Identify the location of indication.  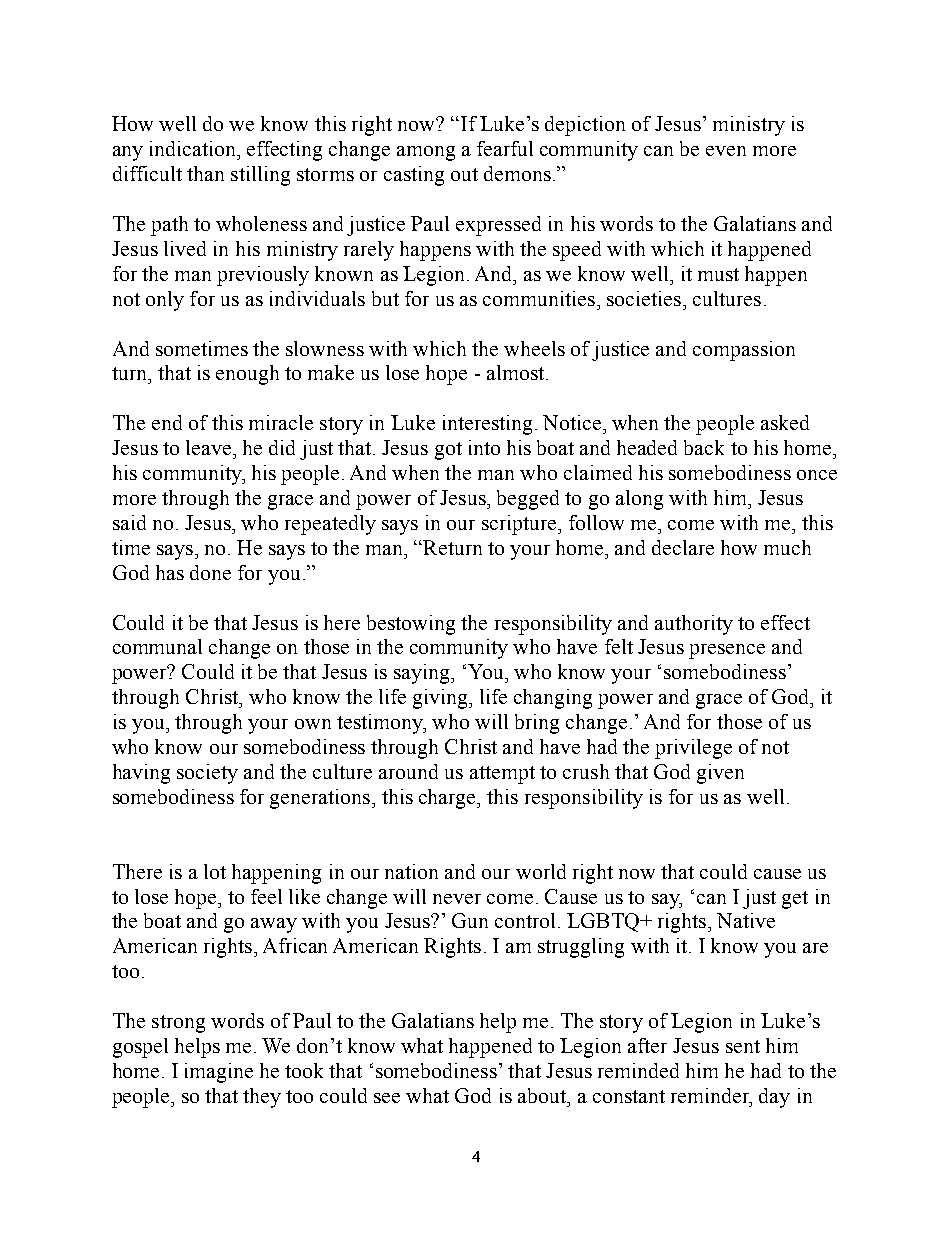
(194, 148).
